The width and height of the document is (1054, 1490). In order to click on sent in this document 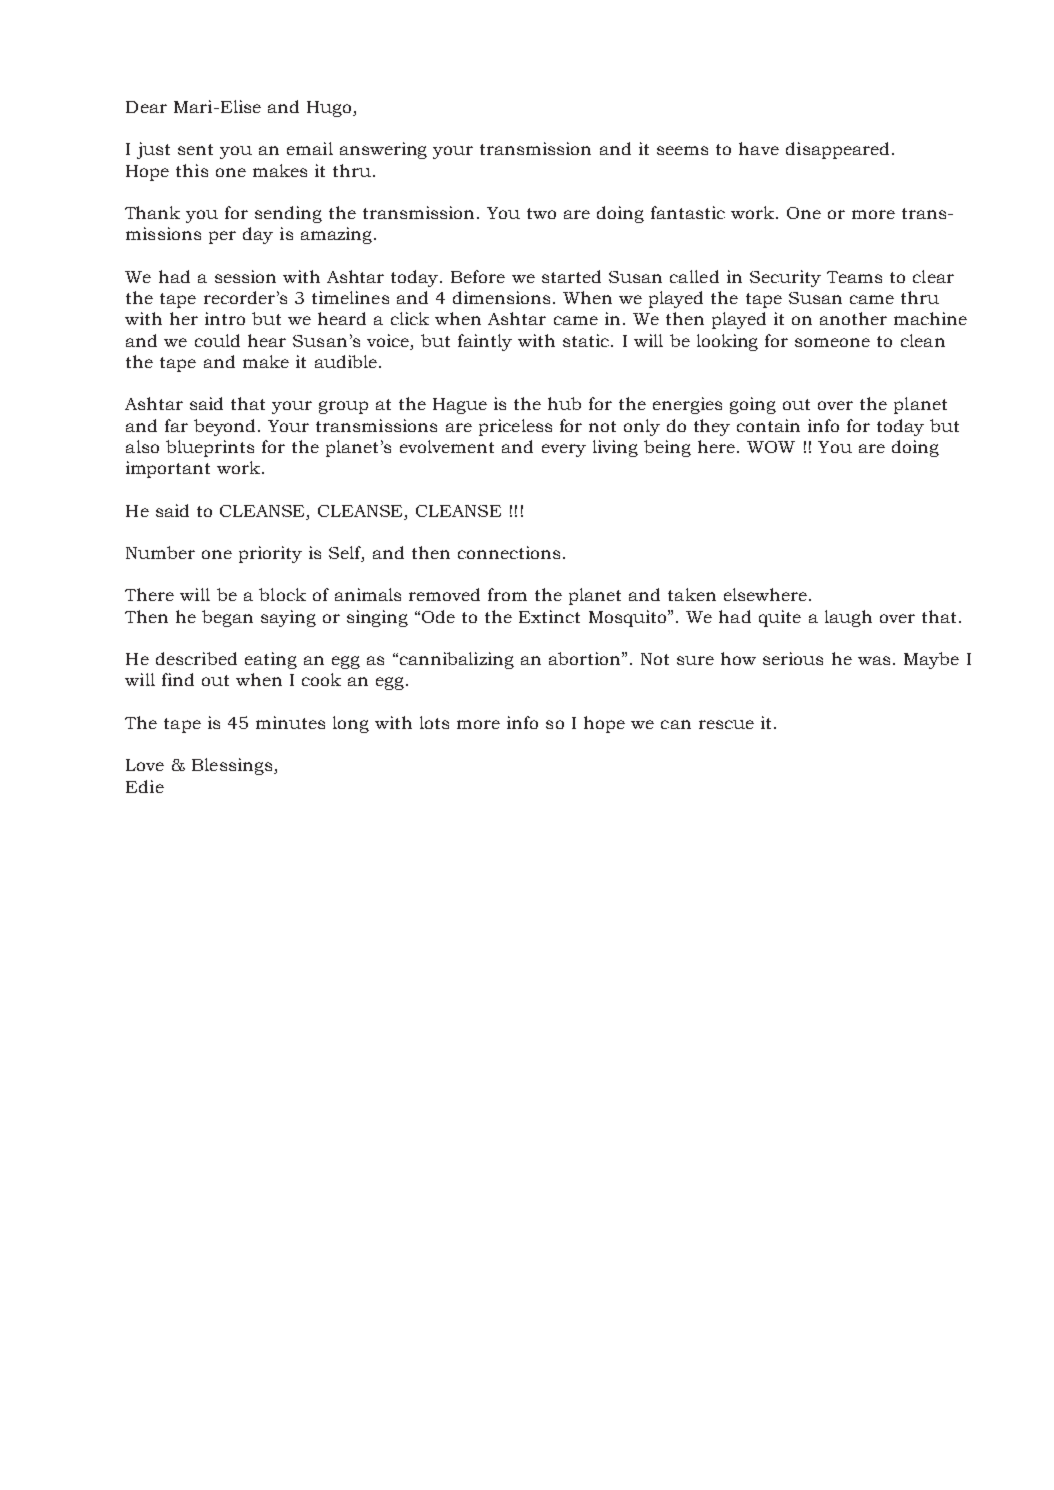, I will do `click(195, 149)`.
